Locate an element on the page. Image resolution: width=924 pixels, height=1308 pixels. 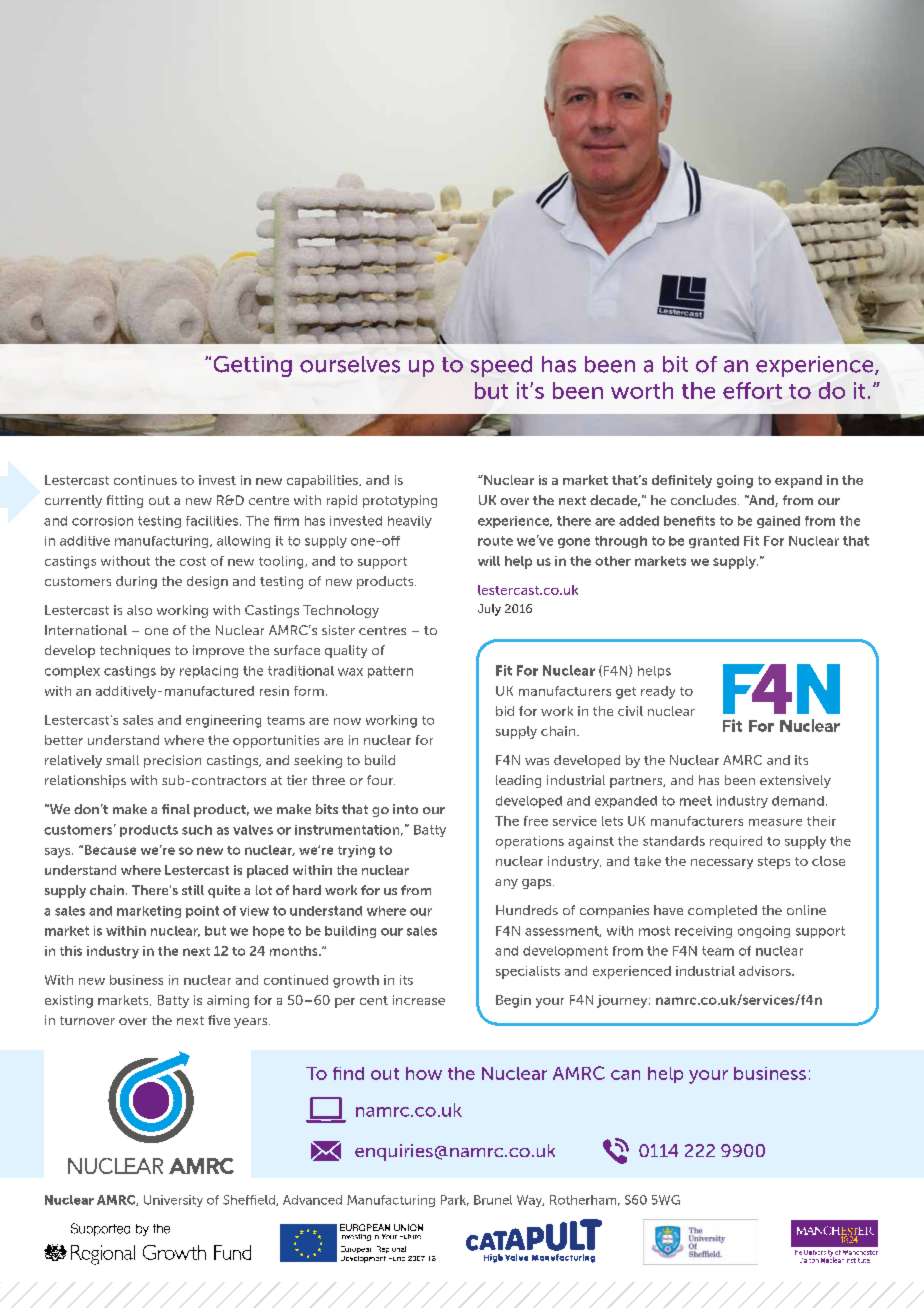
point is located at coordinates (202, 912).
